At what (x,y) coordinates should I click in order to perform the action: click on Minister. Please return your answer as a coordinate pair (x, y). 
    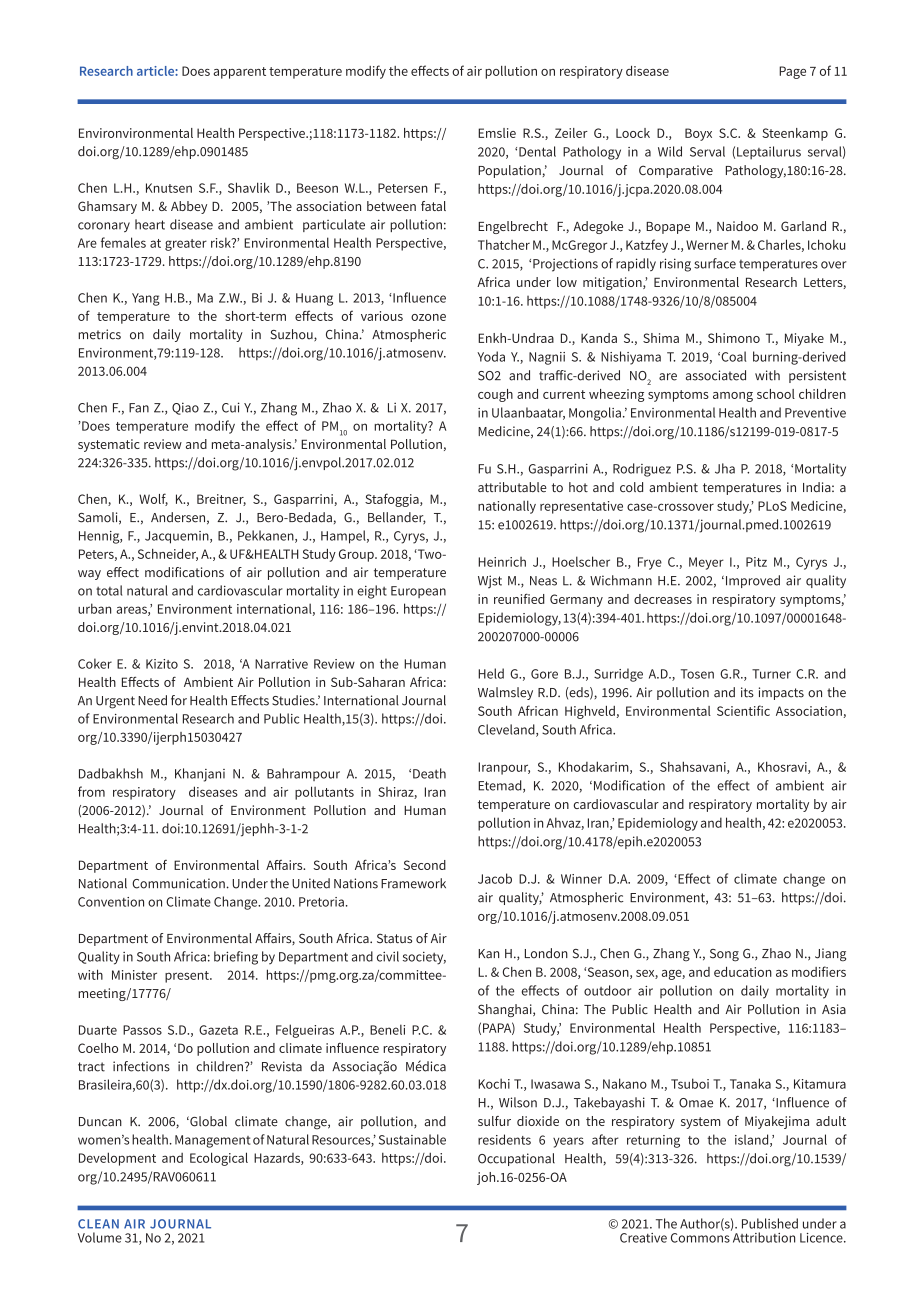
    Looking at the image, I should click on (134, 975).
